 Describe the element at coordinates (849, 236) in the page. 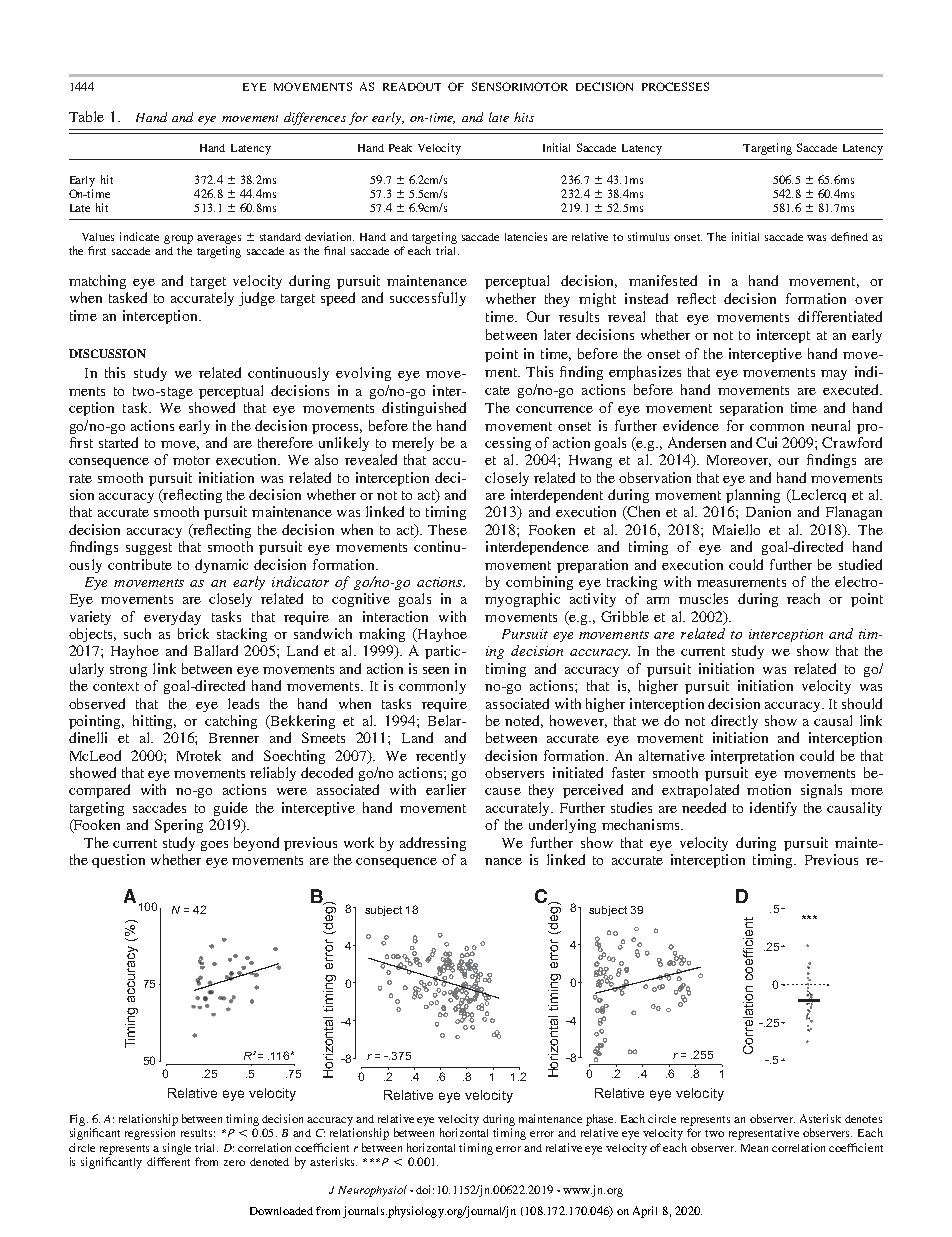

I see `defined` at that location.
